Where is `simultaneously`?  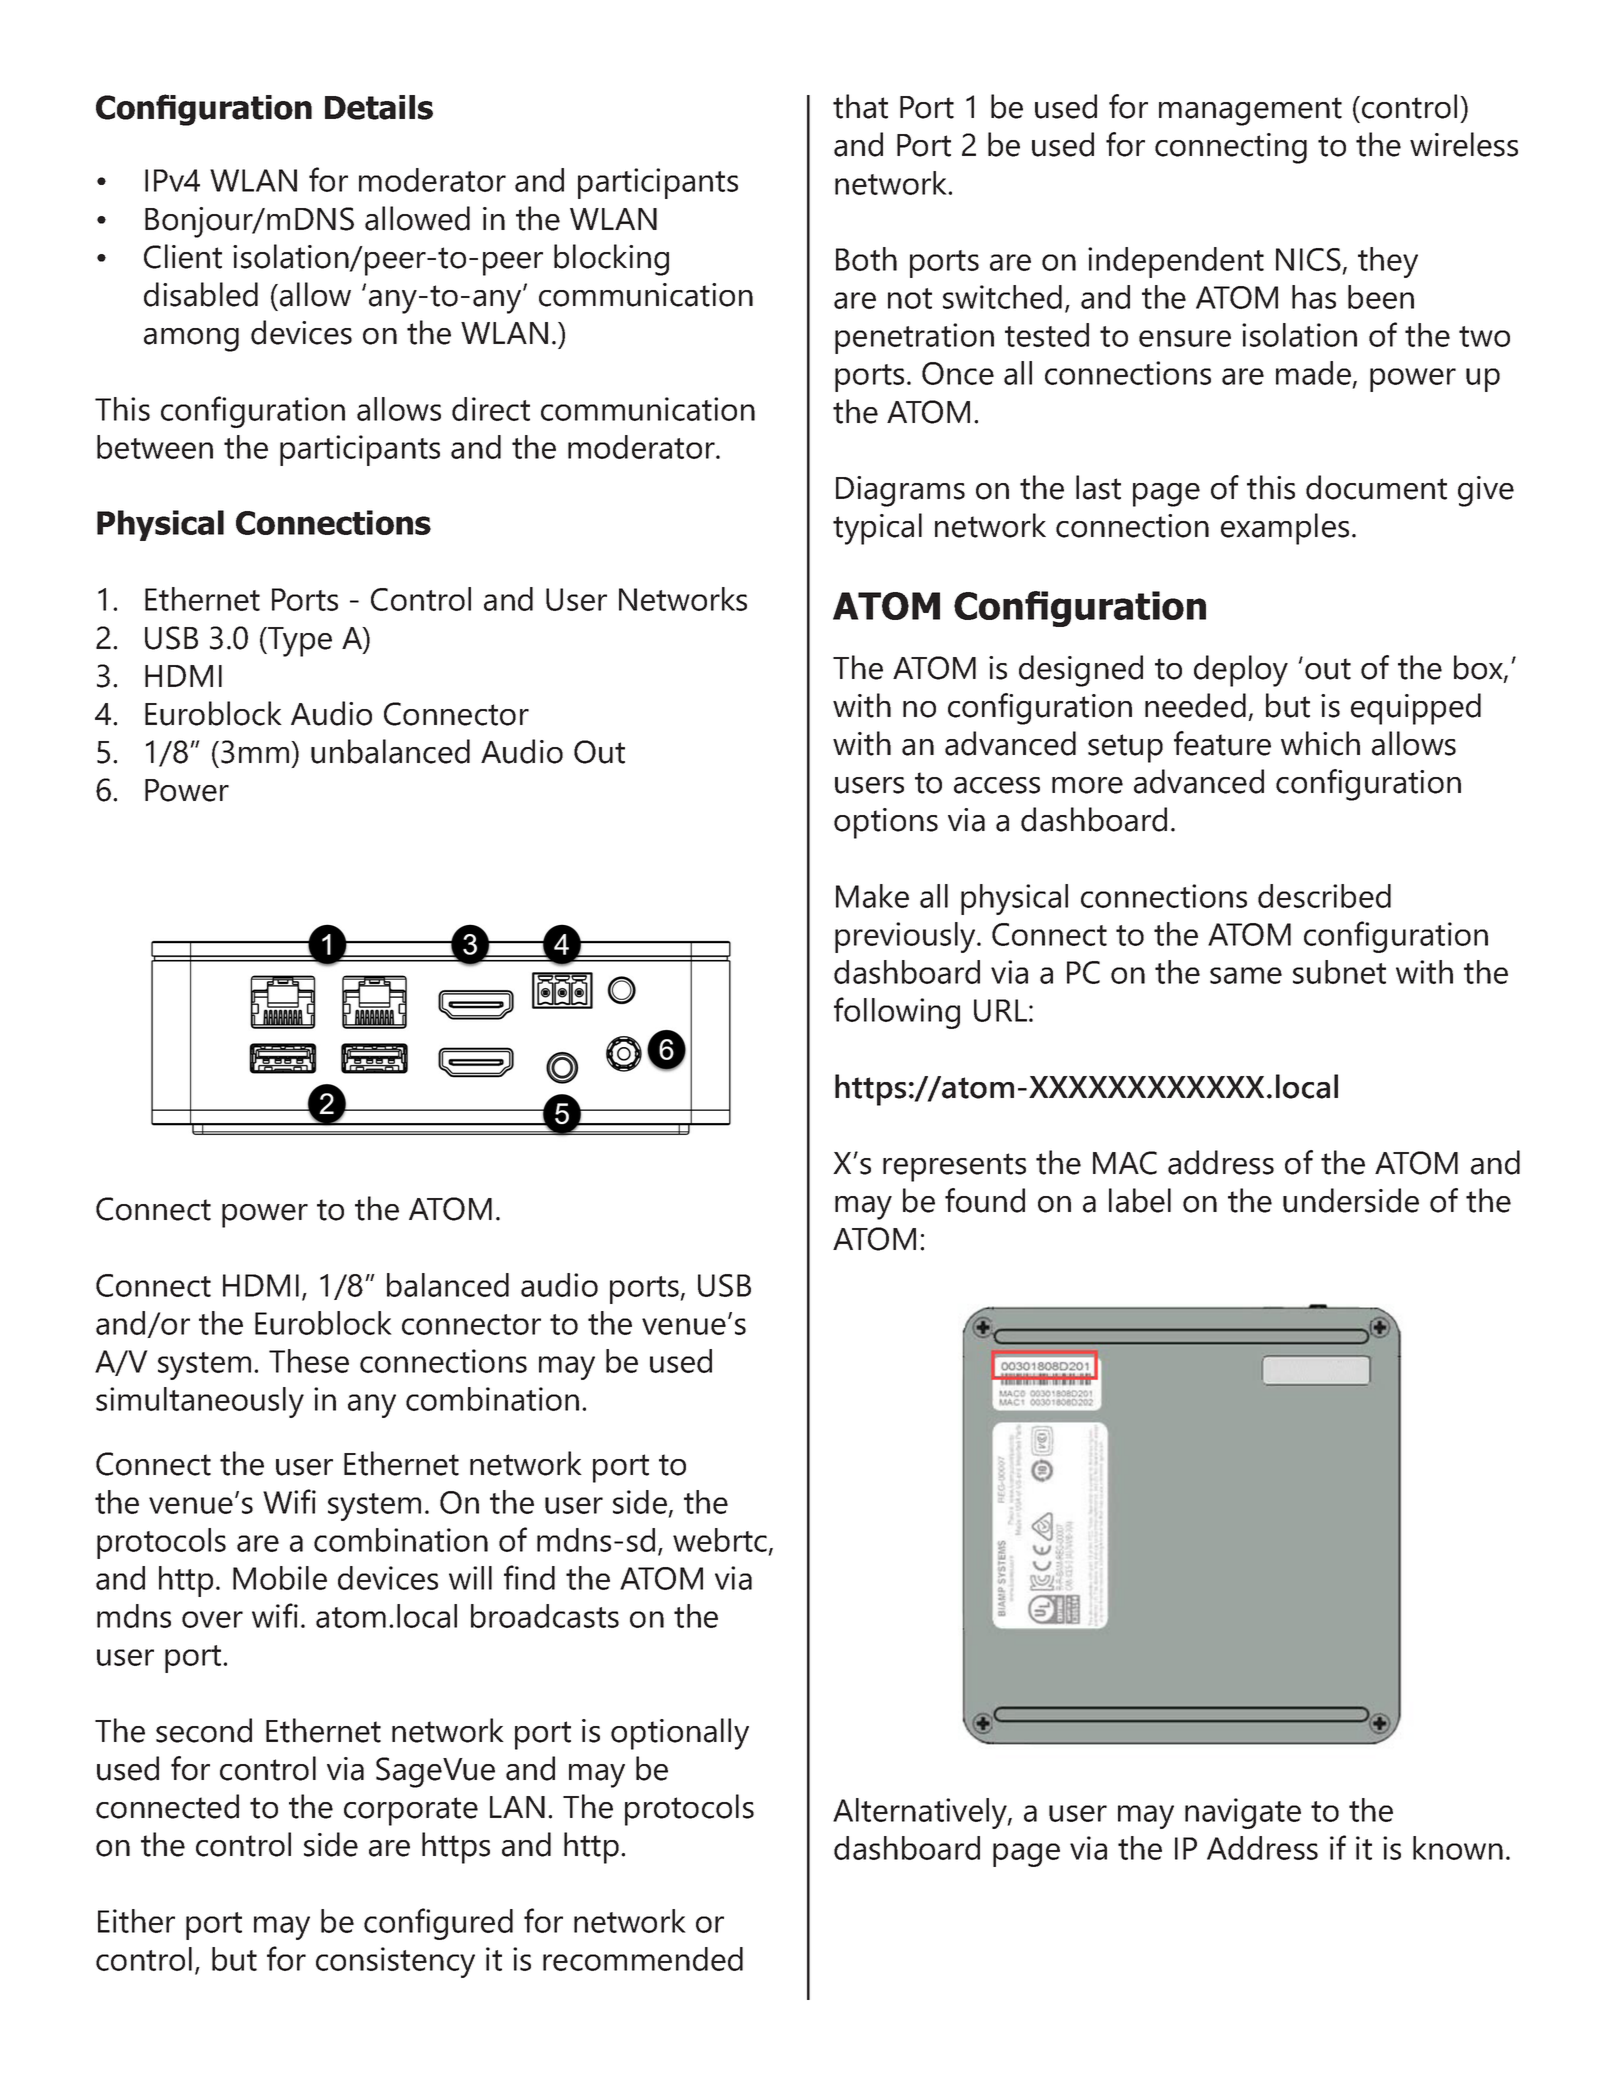 simultaneously is located at coordinates (200, 1402).
